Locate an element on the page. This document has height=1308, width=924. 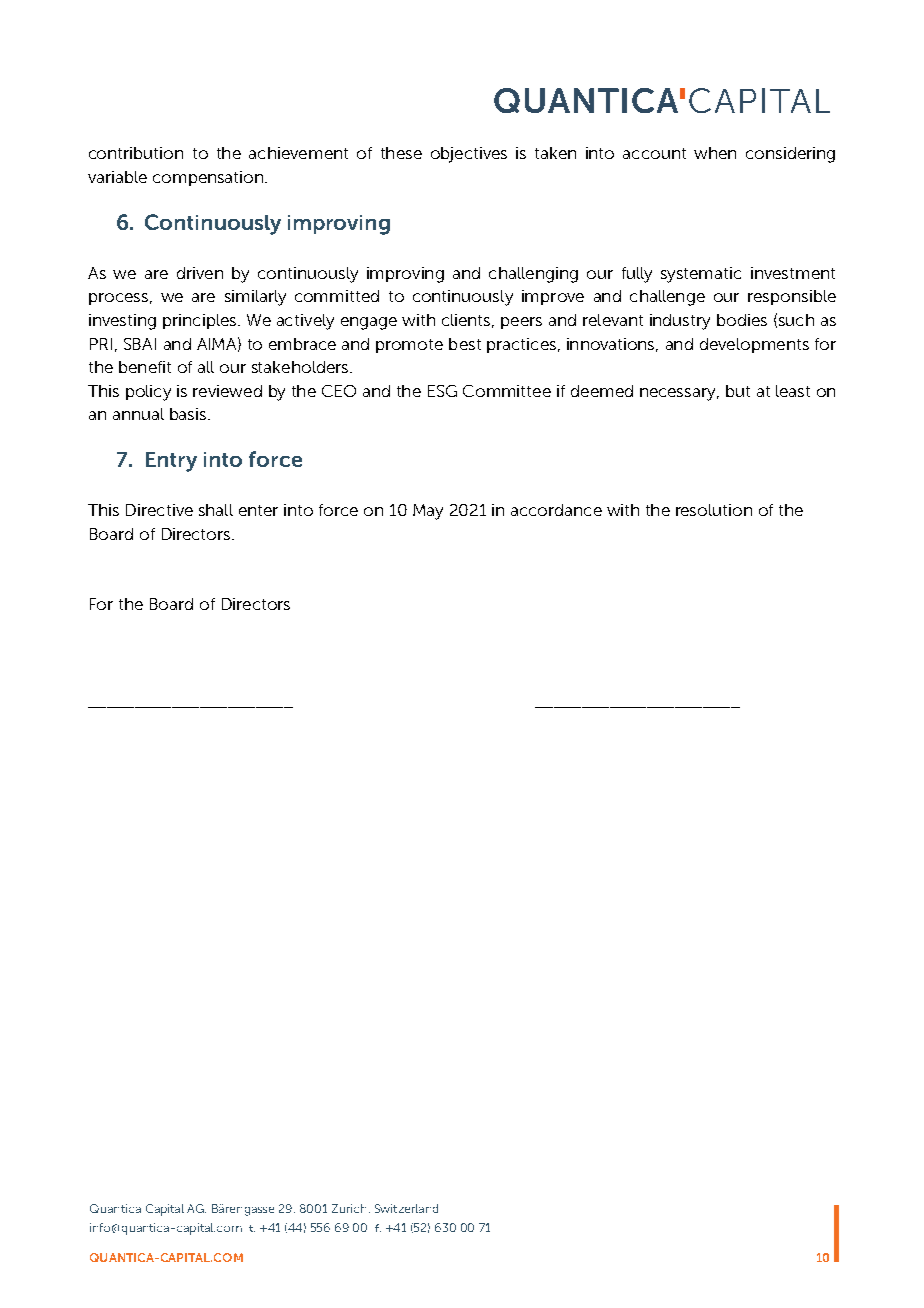
Switzerland is located at coordinates (406, 1208).
